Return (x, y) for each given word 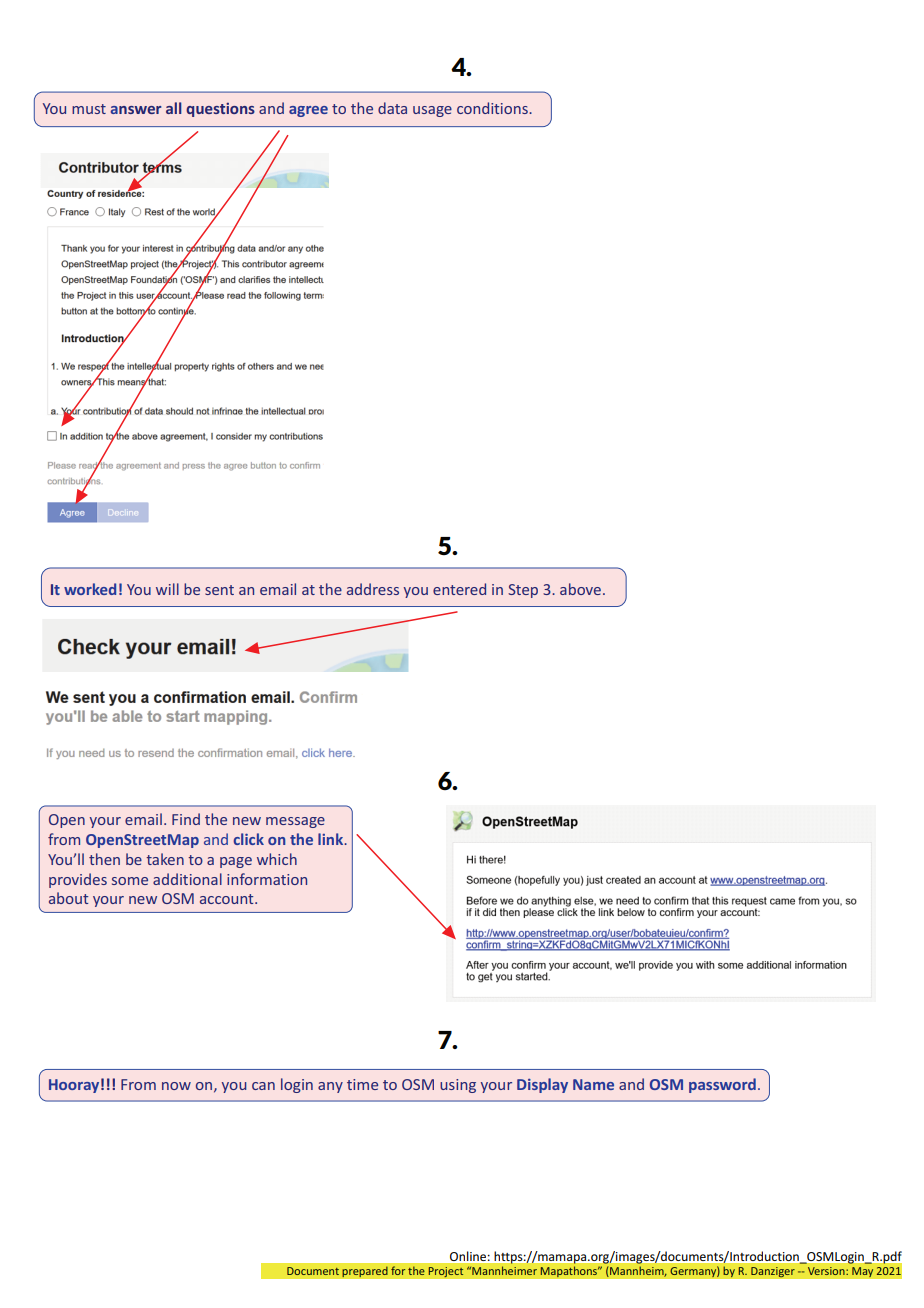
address (373, 589)
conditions (493, 108)
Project (446, 1272)
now (176, 1086)
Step (523, 591)
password (722, 1085)
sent (219, 590)
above (580, 589)
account (228, 899)
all (173, 108)
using (458, 1086)
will (167, 589)
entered (459, 589)
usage (432, 111)
